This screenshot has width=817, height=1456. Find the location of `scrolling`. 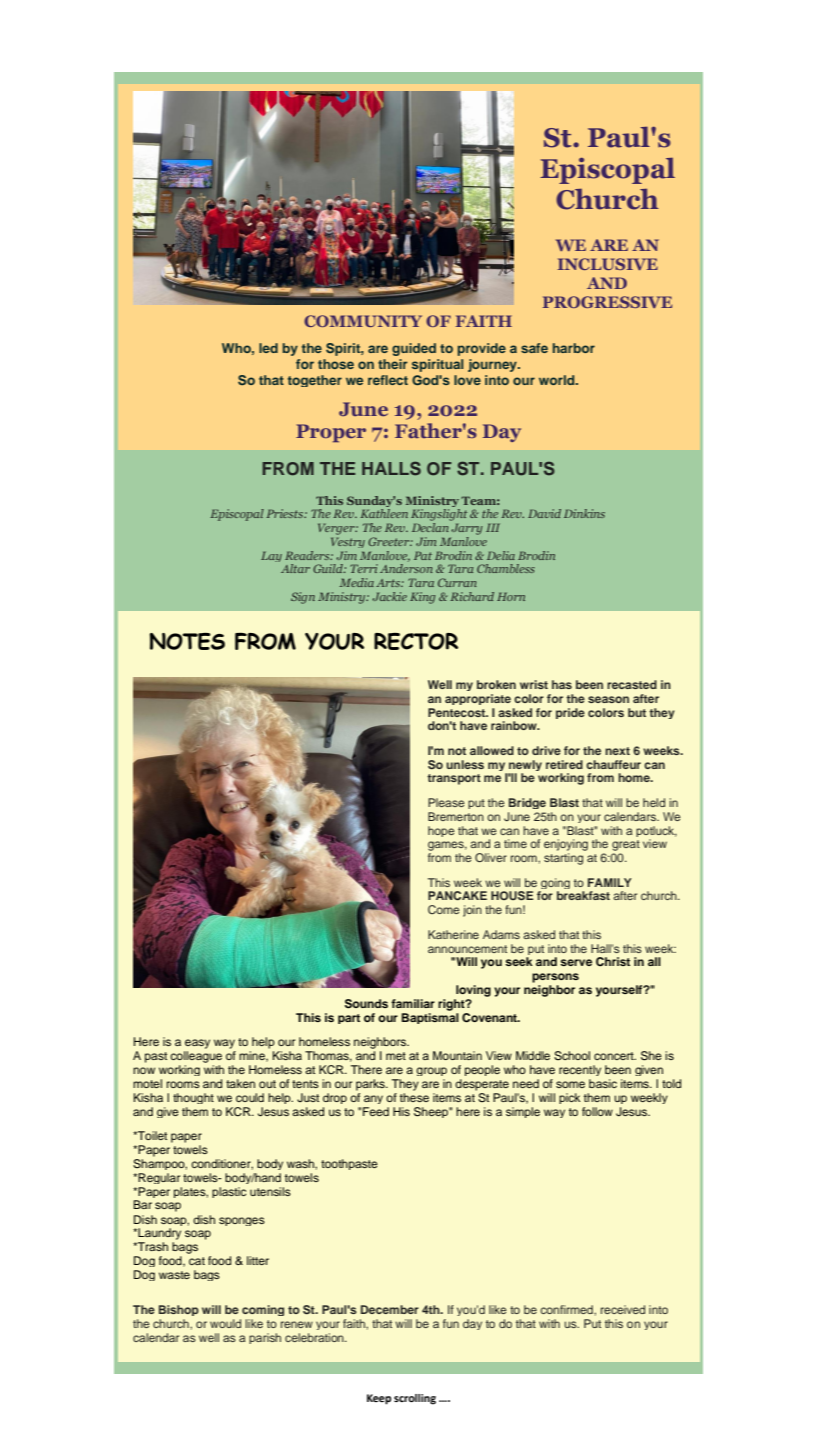

scrolling is located at coordinates (415, 1399).
